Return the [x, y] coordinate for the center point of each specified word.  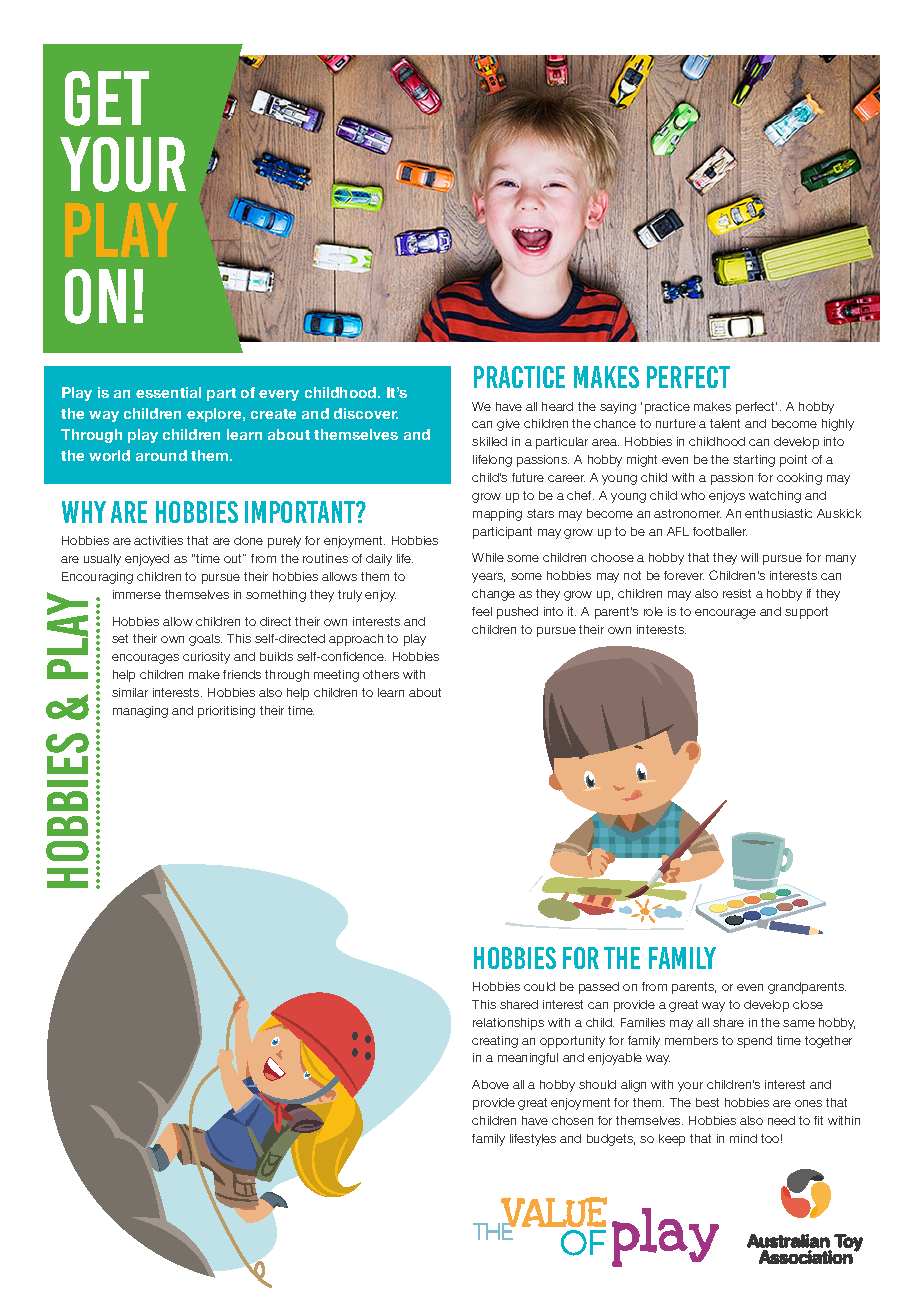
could [539, 986]
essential [168, 392]
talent [725, 423]
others [381, 674]
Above [490, 1084]
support [806, 613]
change [493, 595]
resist [737, 593]
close [808, 1004]
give [508, 425]
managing [140, 712]
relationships [508, 1024]
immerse [137, 594]
